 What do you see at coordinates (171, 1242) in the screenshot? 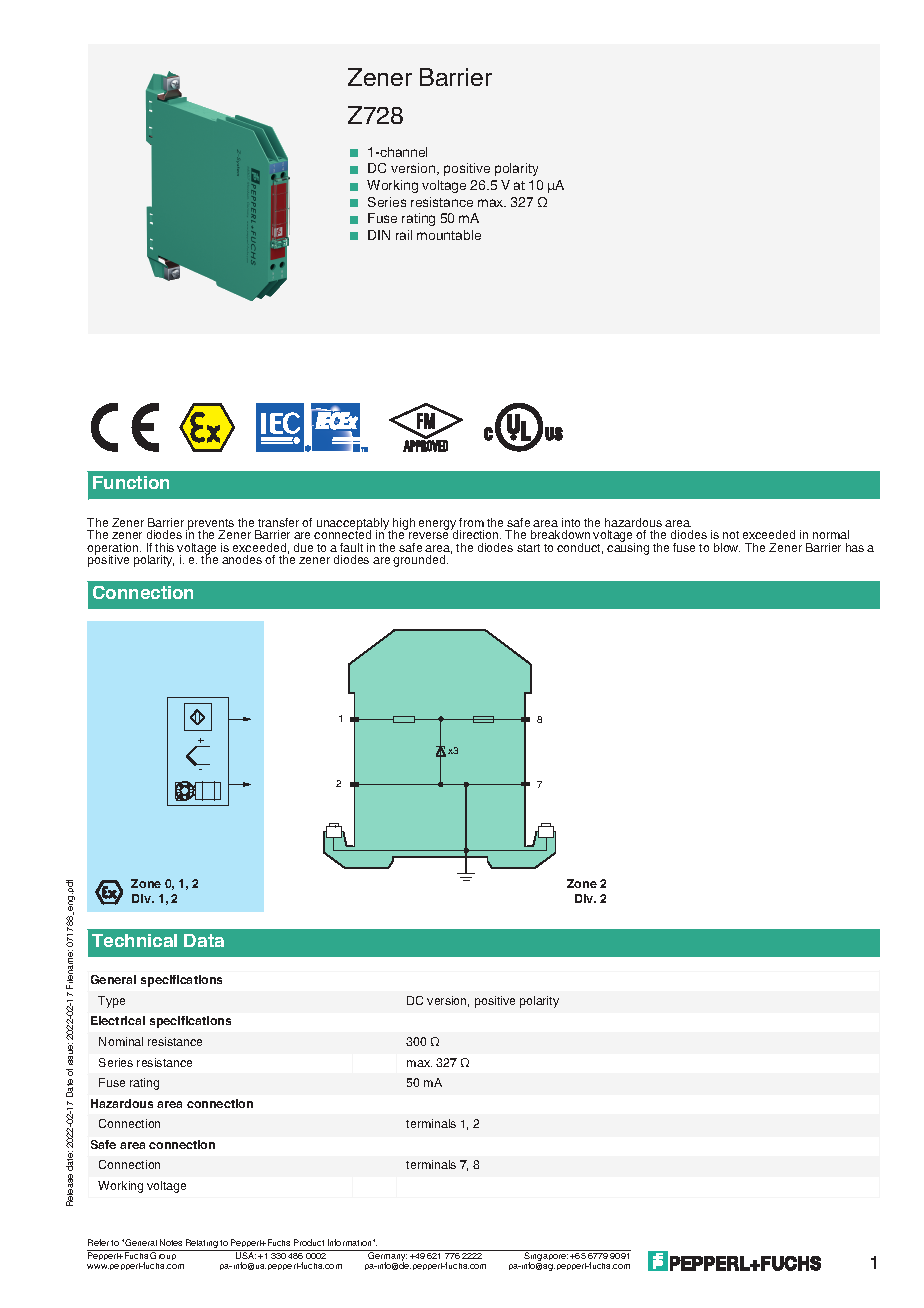
I see `Notes` at bounding box center [171, 1242].
